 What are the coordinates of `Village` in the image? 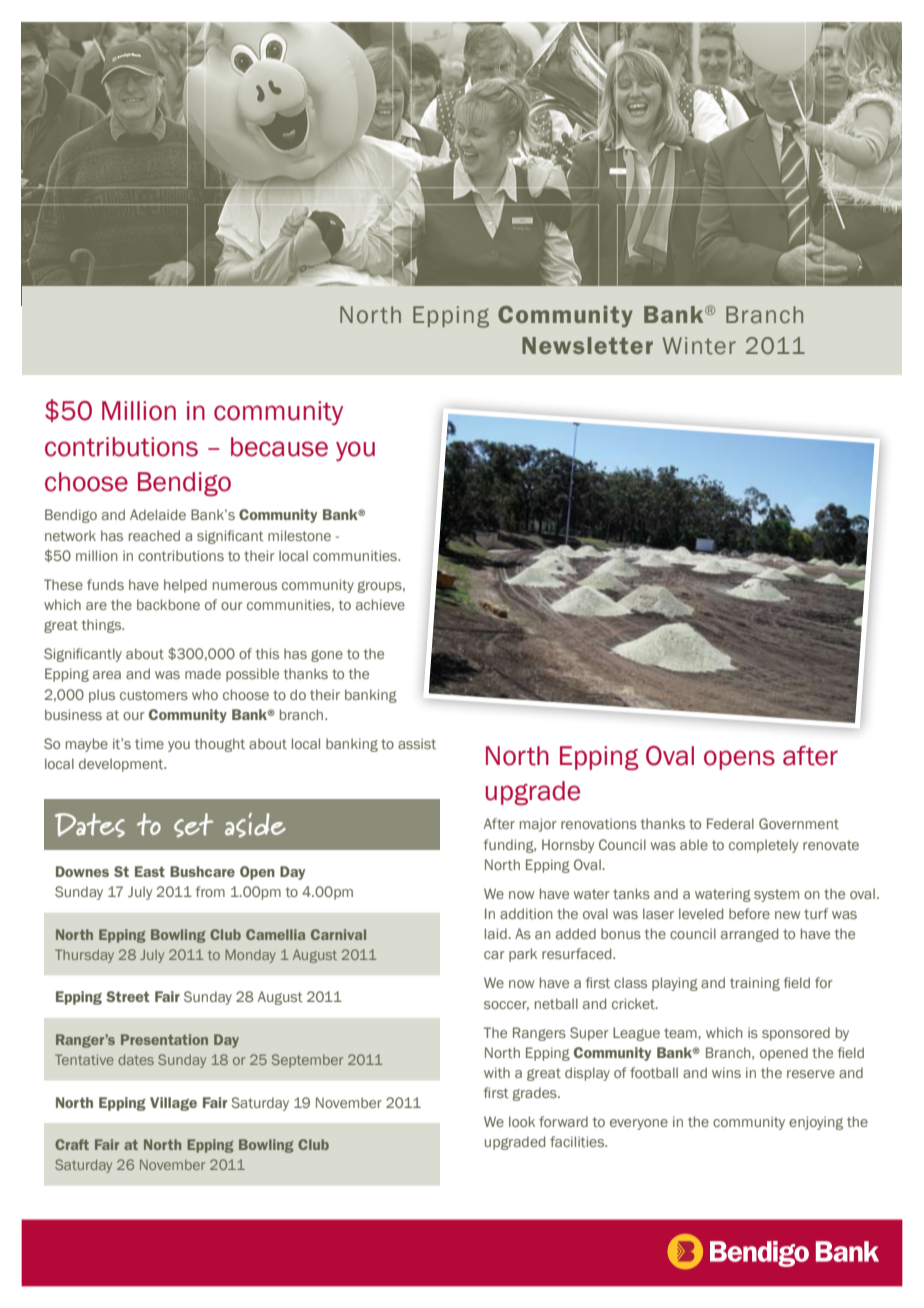 It's located at (173, 1104).
